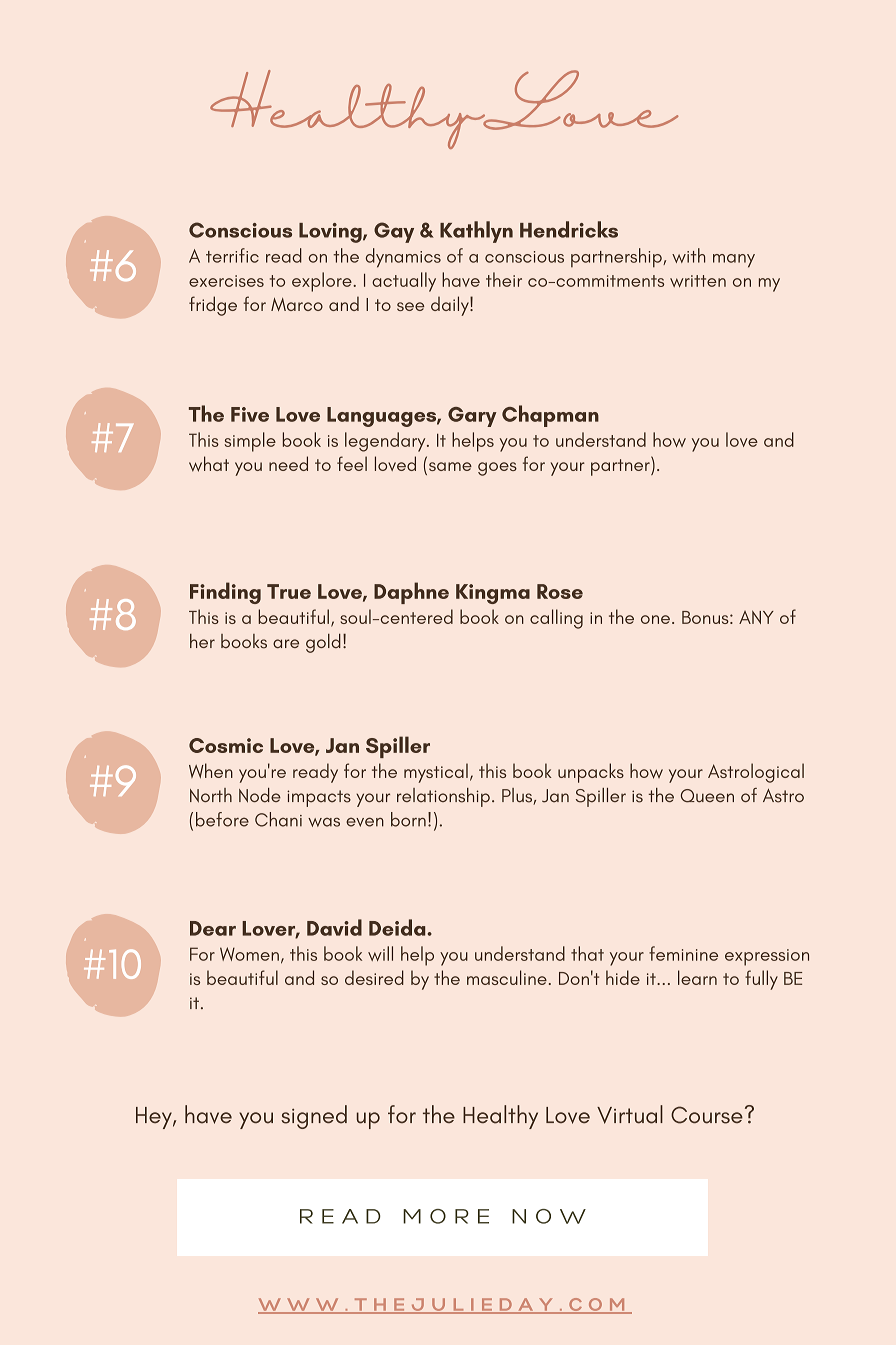 This document has width=896, height=1345. I want to click on one, so click(655, 619).
